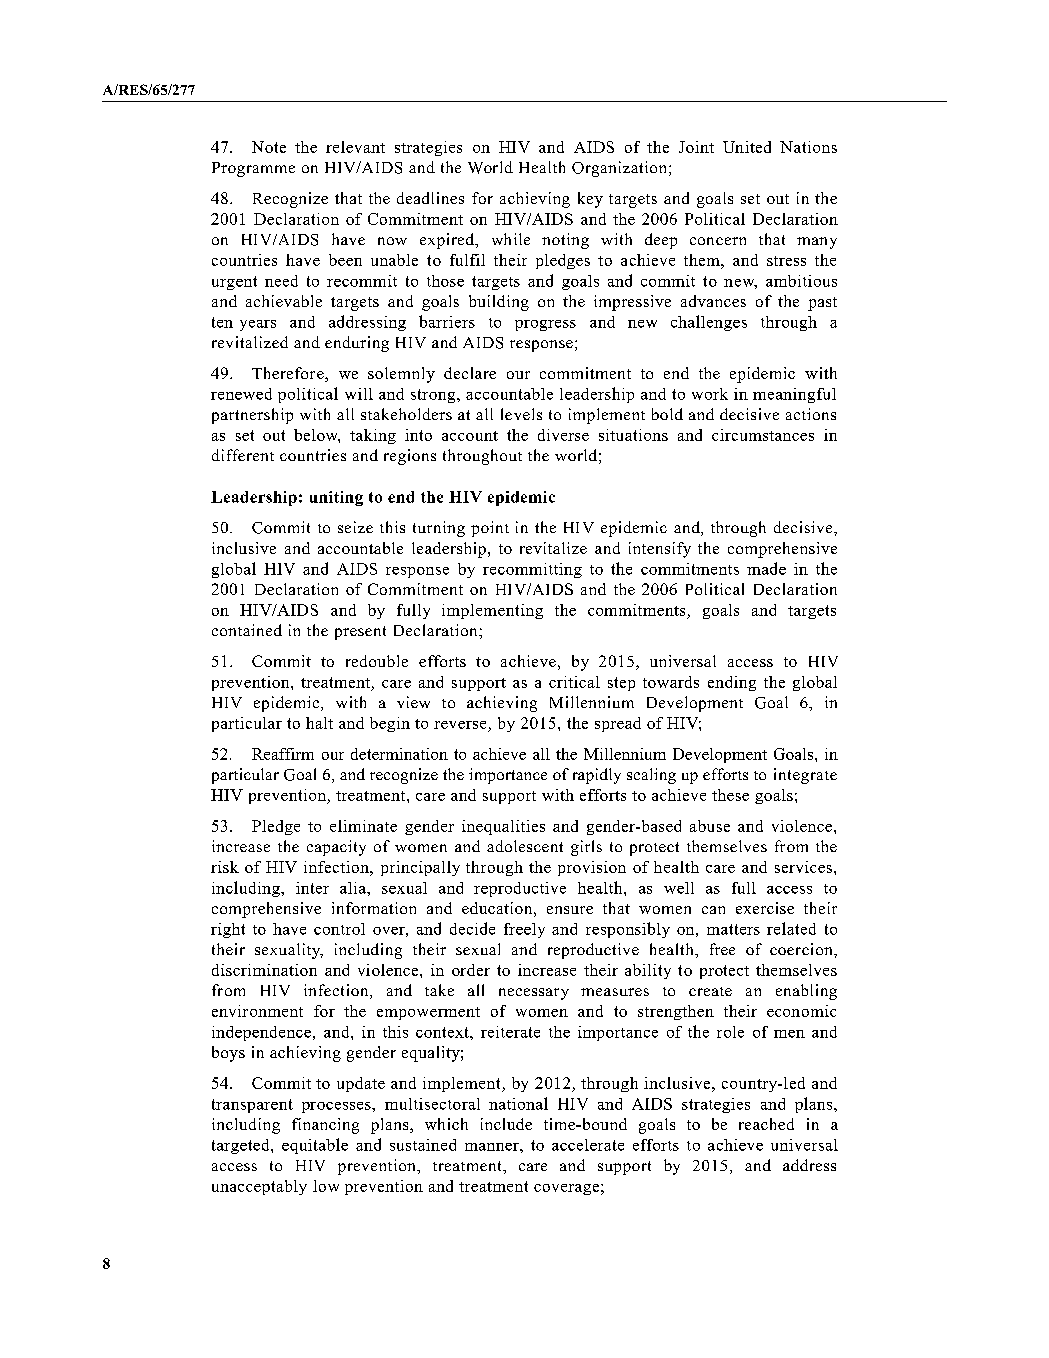 The width and height of the image is (1049, 1358). Describe the element at coordinates (710, 826) in the image. I see `abuse` at that location.
